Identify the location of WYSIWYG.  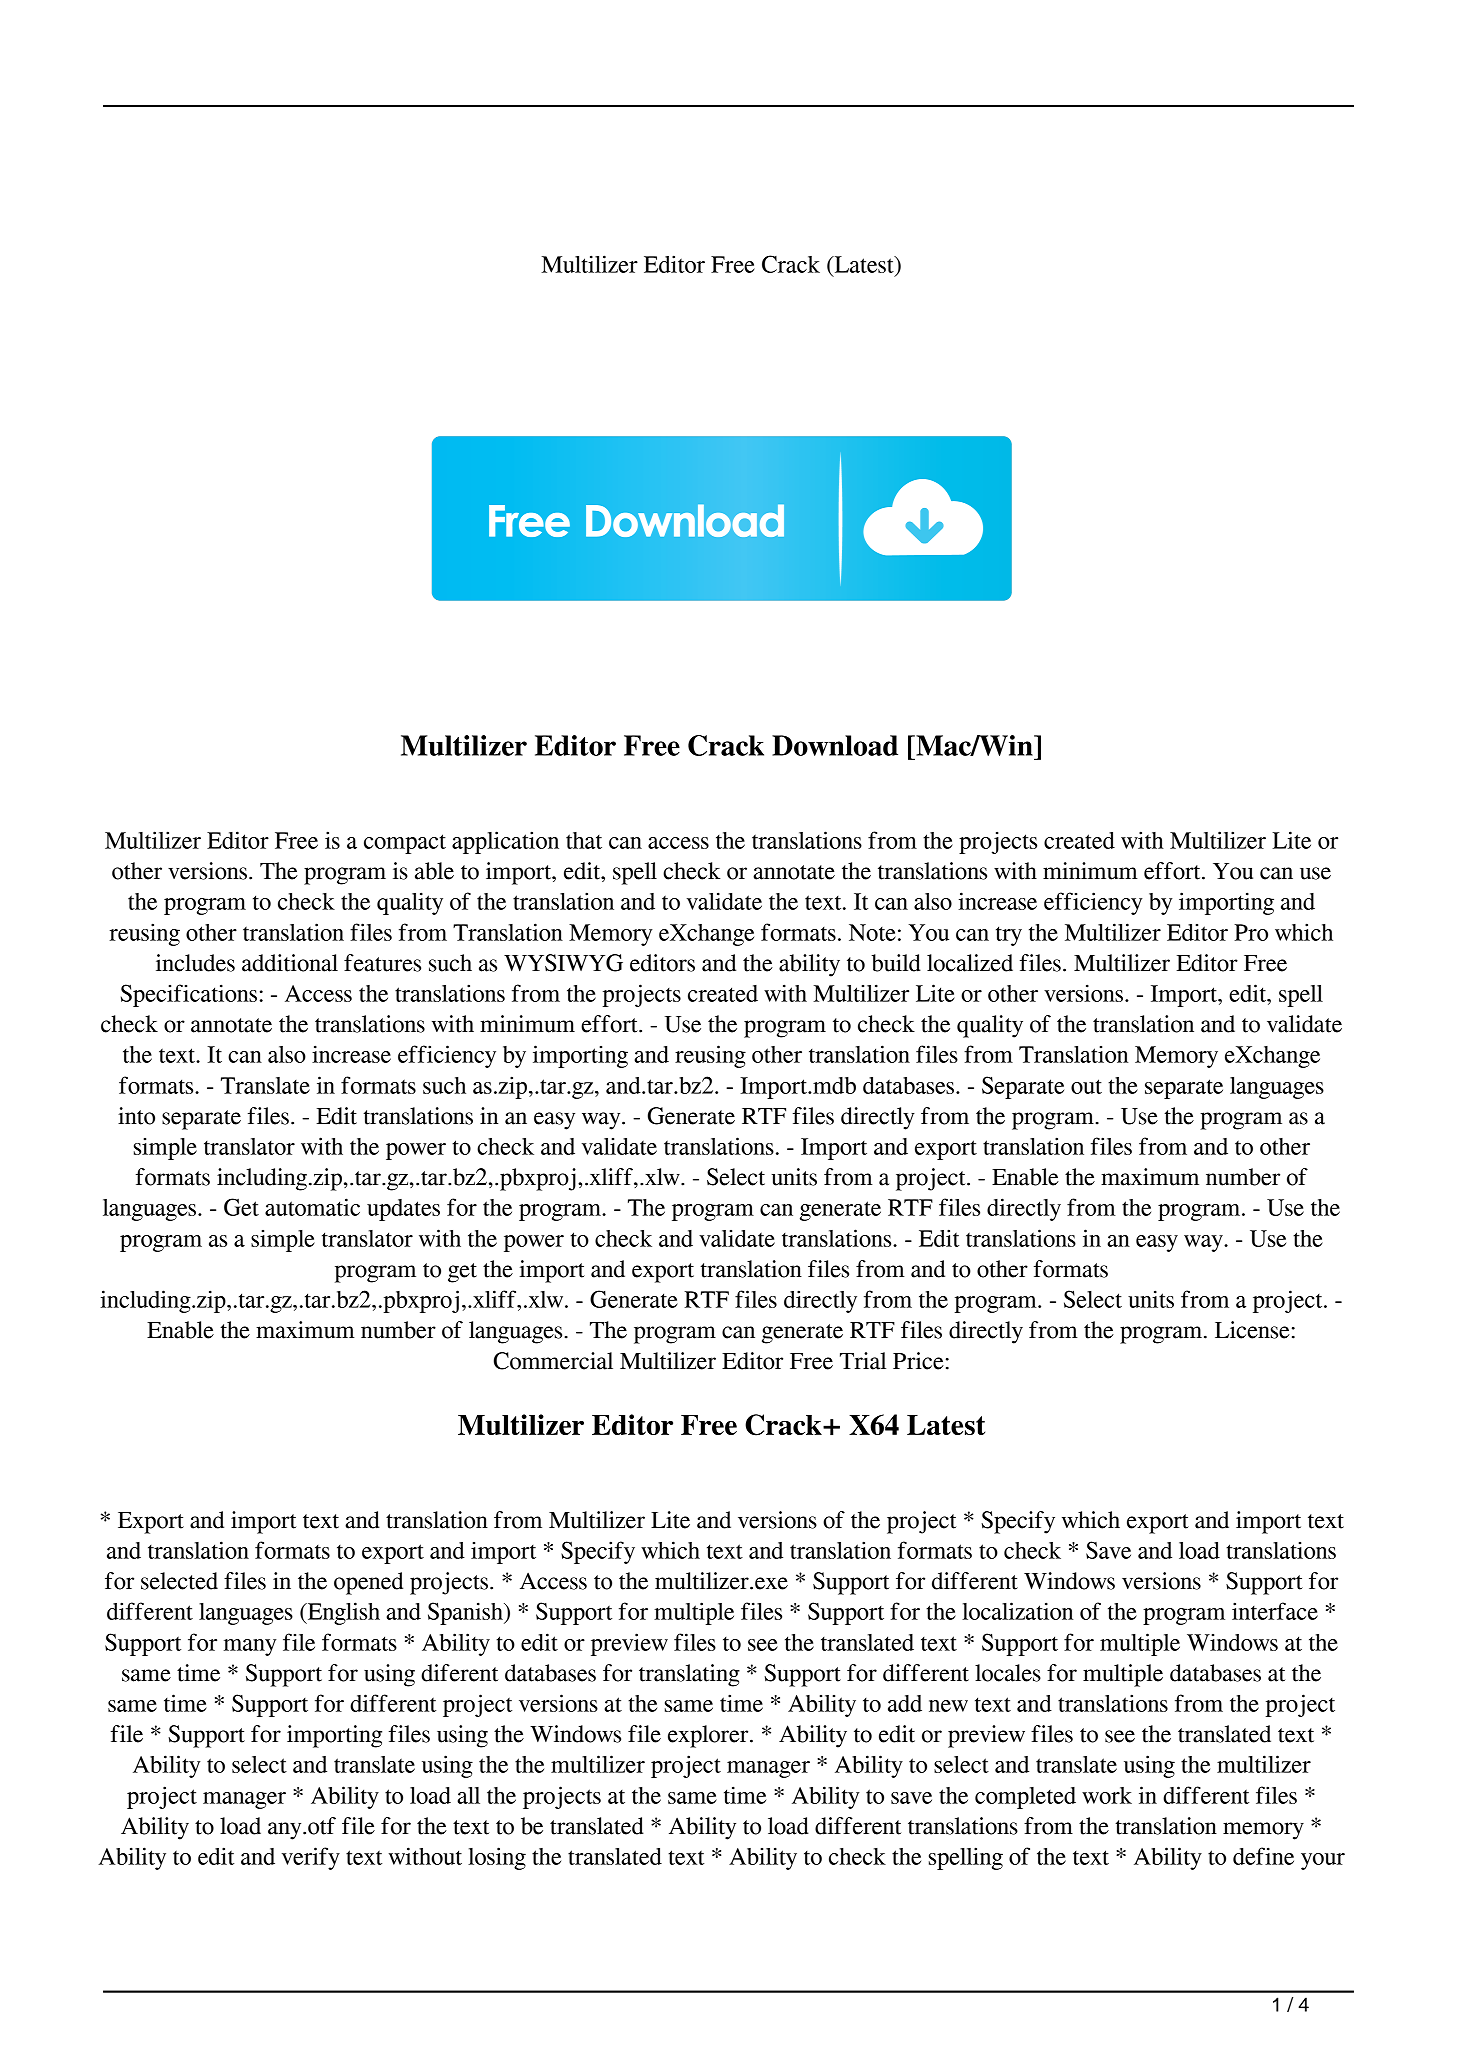
(563, 963).
